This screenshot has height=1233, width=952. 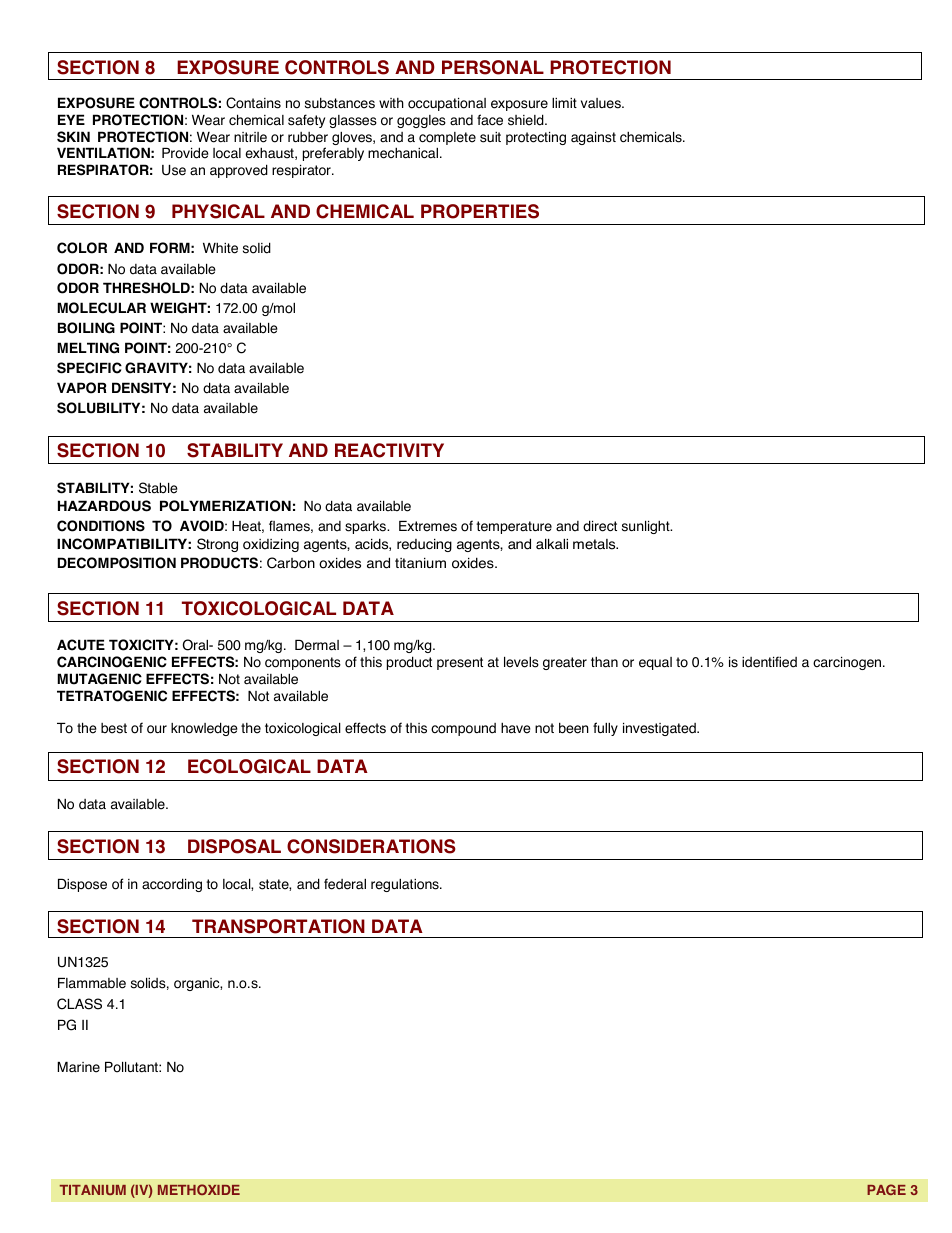 I want to click on TRANSPORTATION, so click(x=278, y=926).
